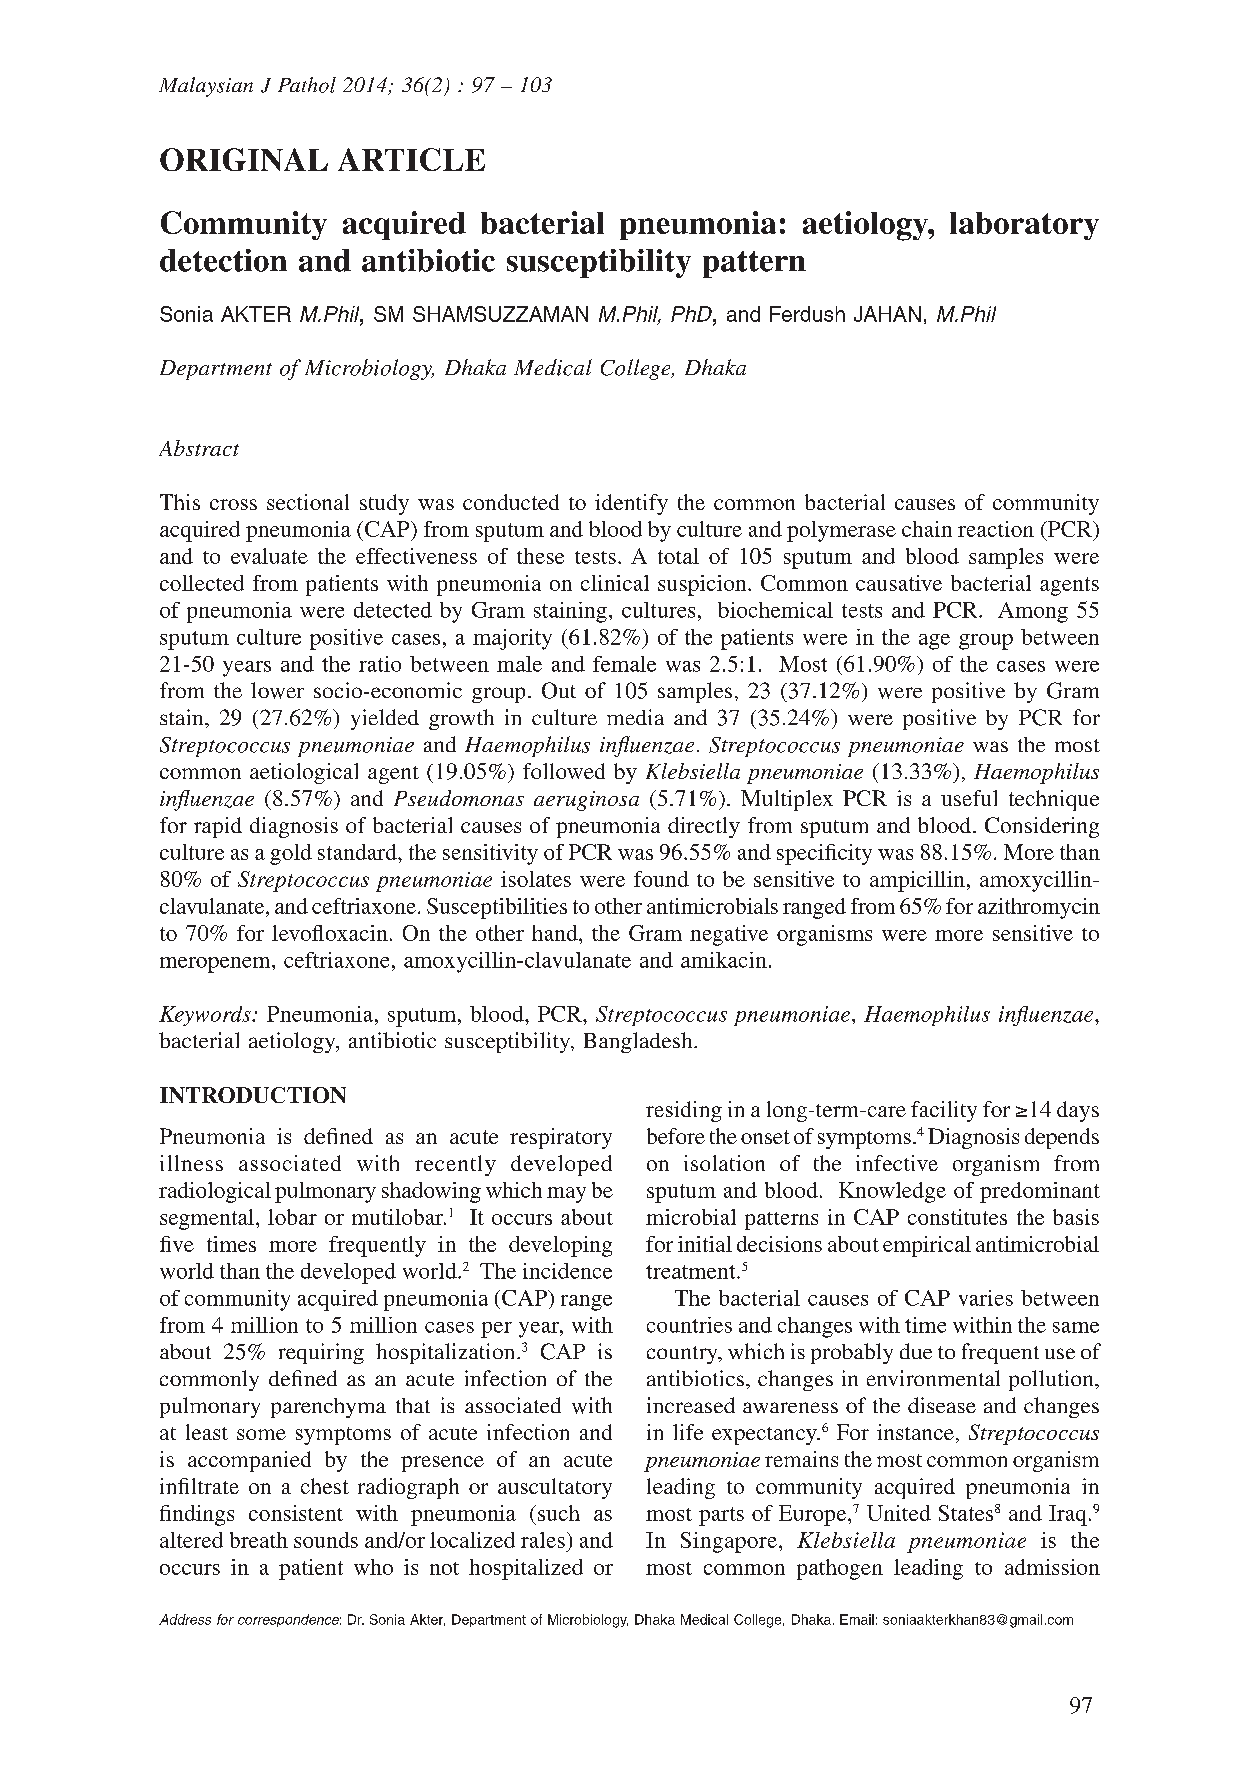 The height and width of the page is (1786, 1259). I want to click on ORIGINAL, so click(244, 159).
